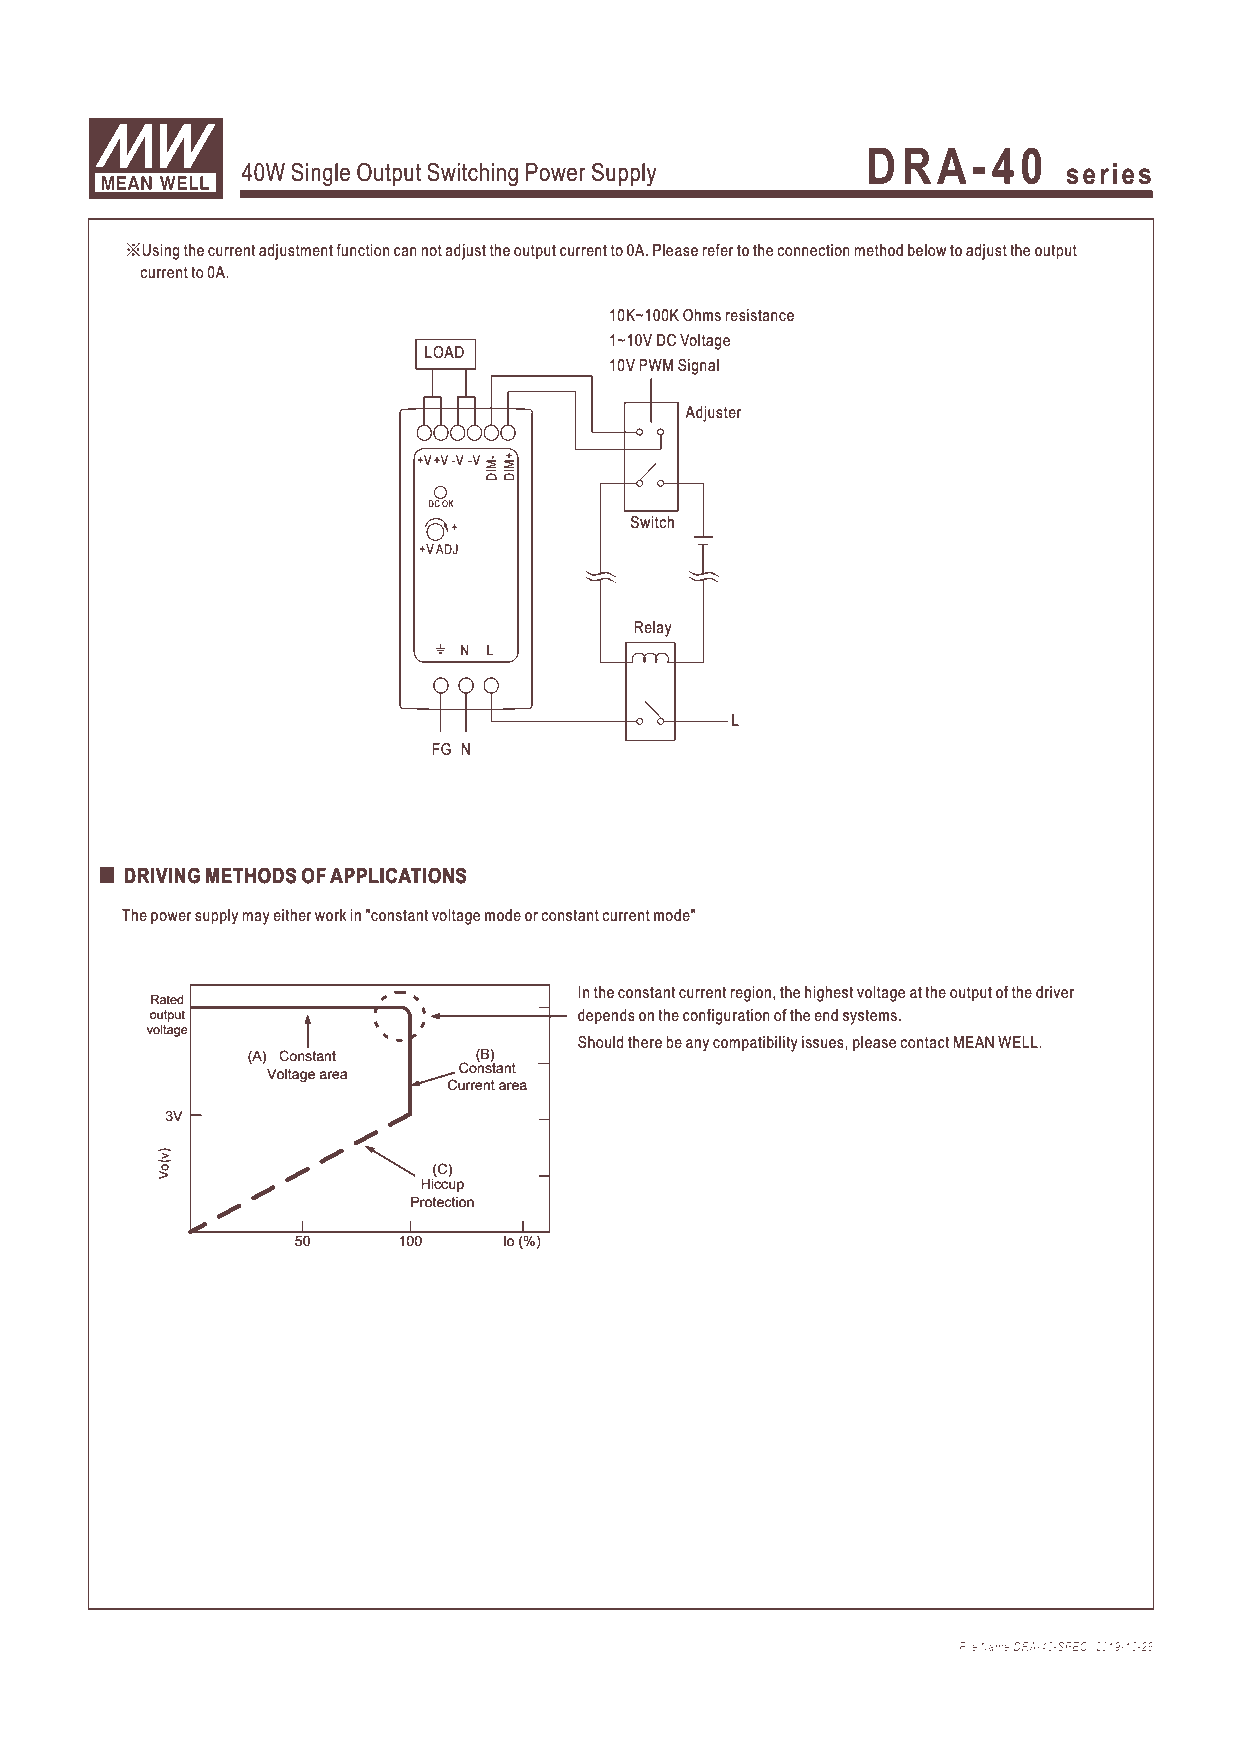  I want to click on there, so click(645, 1042).
